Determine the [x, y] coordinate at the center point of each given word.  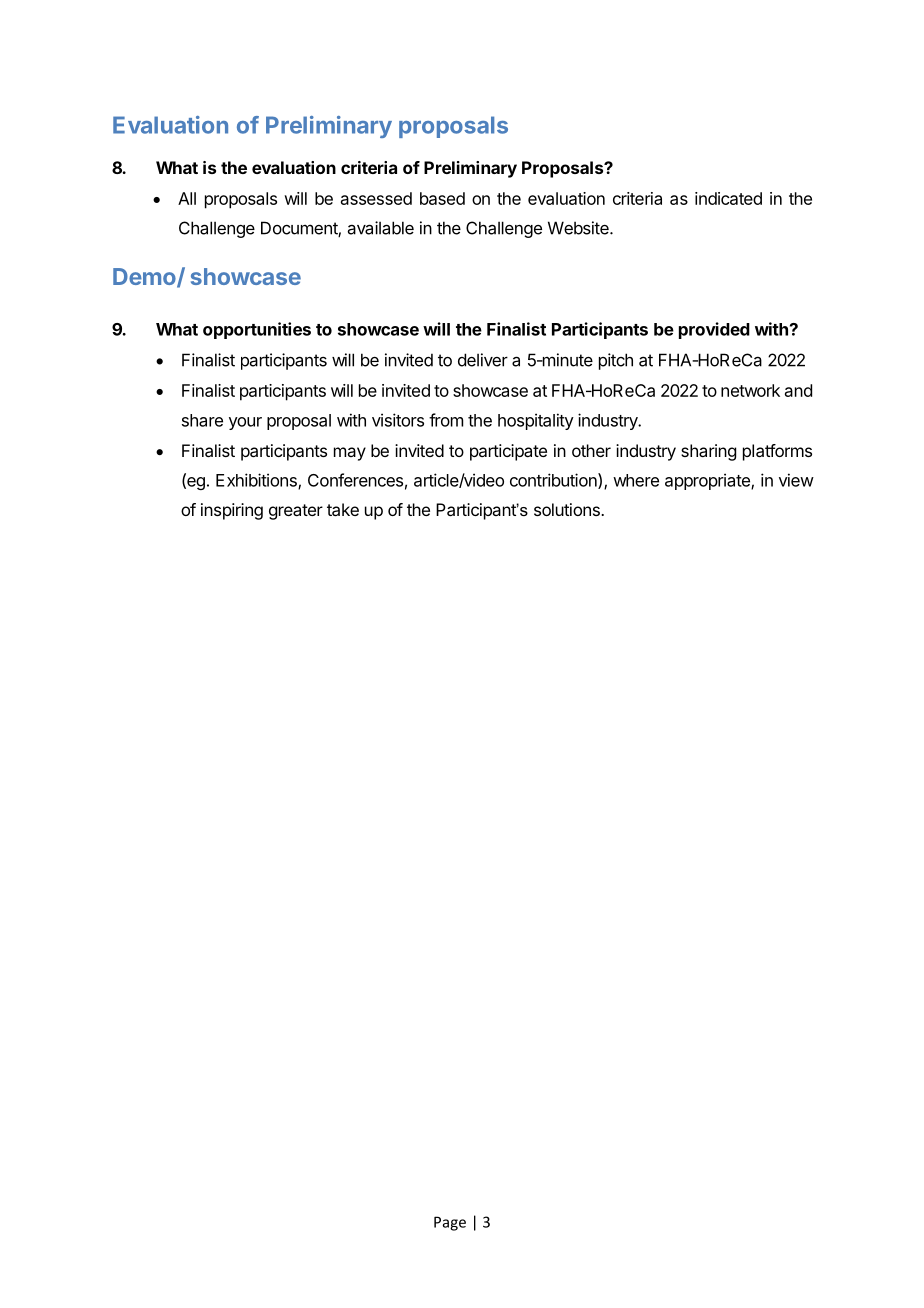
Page [450, 1223]
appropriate [708, 481]
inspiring [232, 511]
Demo [145, 278]
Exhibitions [257, 481]
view [796, 480]
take [343, 509]
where [636, 480]
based [442, 198]
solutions [568, 509]
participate [508, 452]
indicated [728, 198]
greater [296, 512]
